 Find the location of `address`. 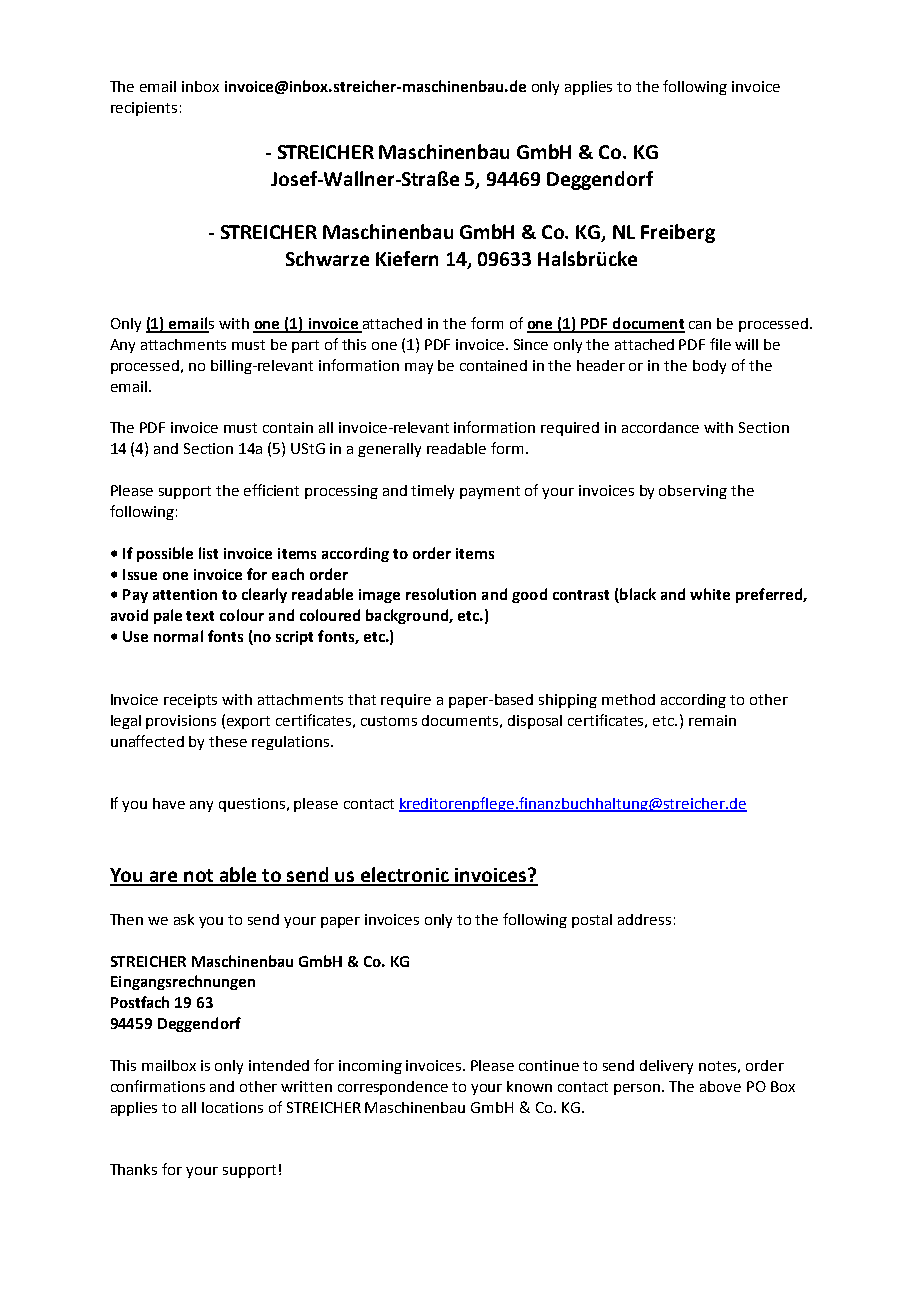

address is located at coordinates (644, 919).
